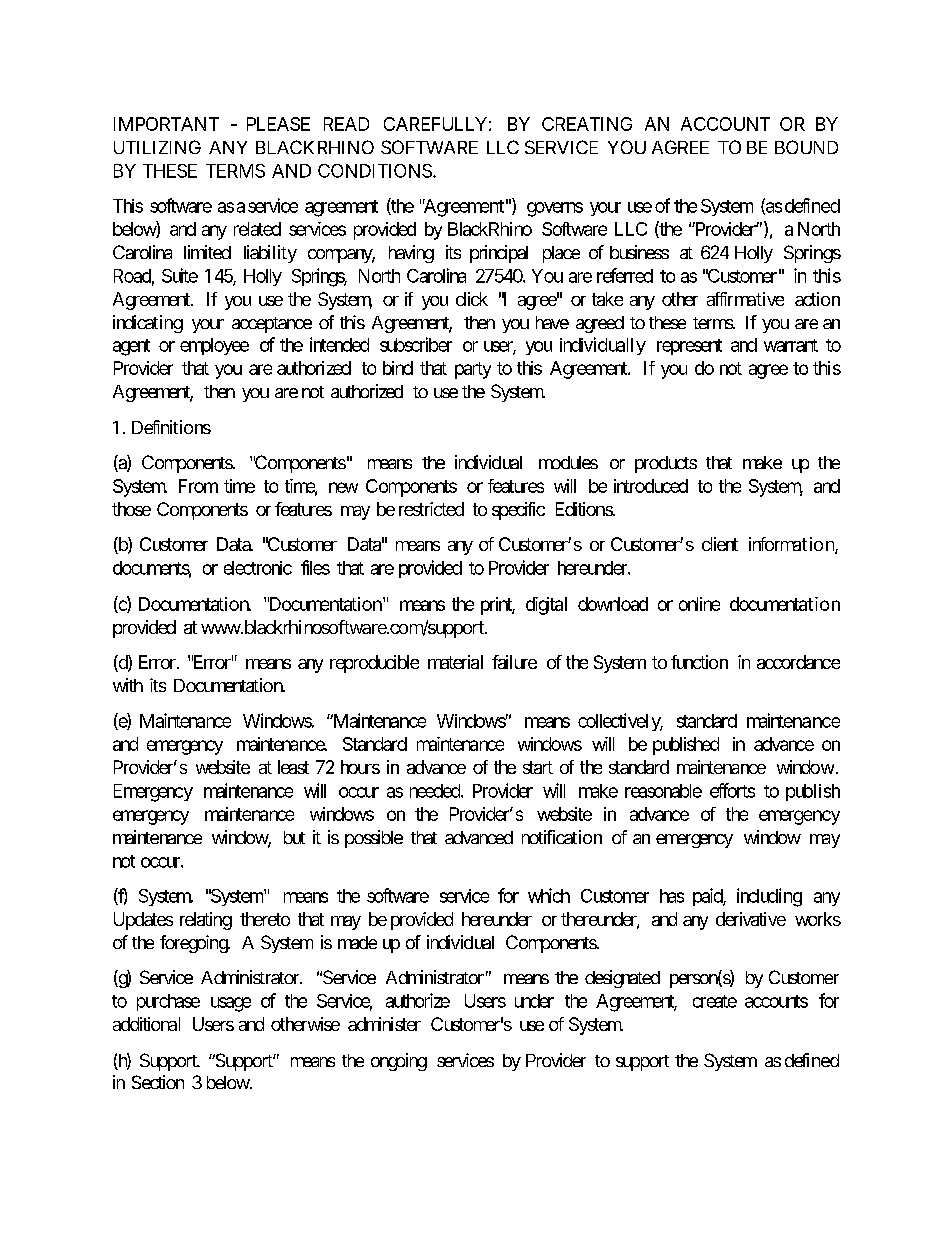 This screenshot has height=1233, width=952. I want to click on client, so click(720, 544).
